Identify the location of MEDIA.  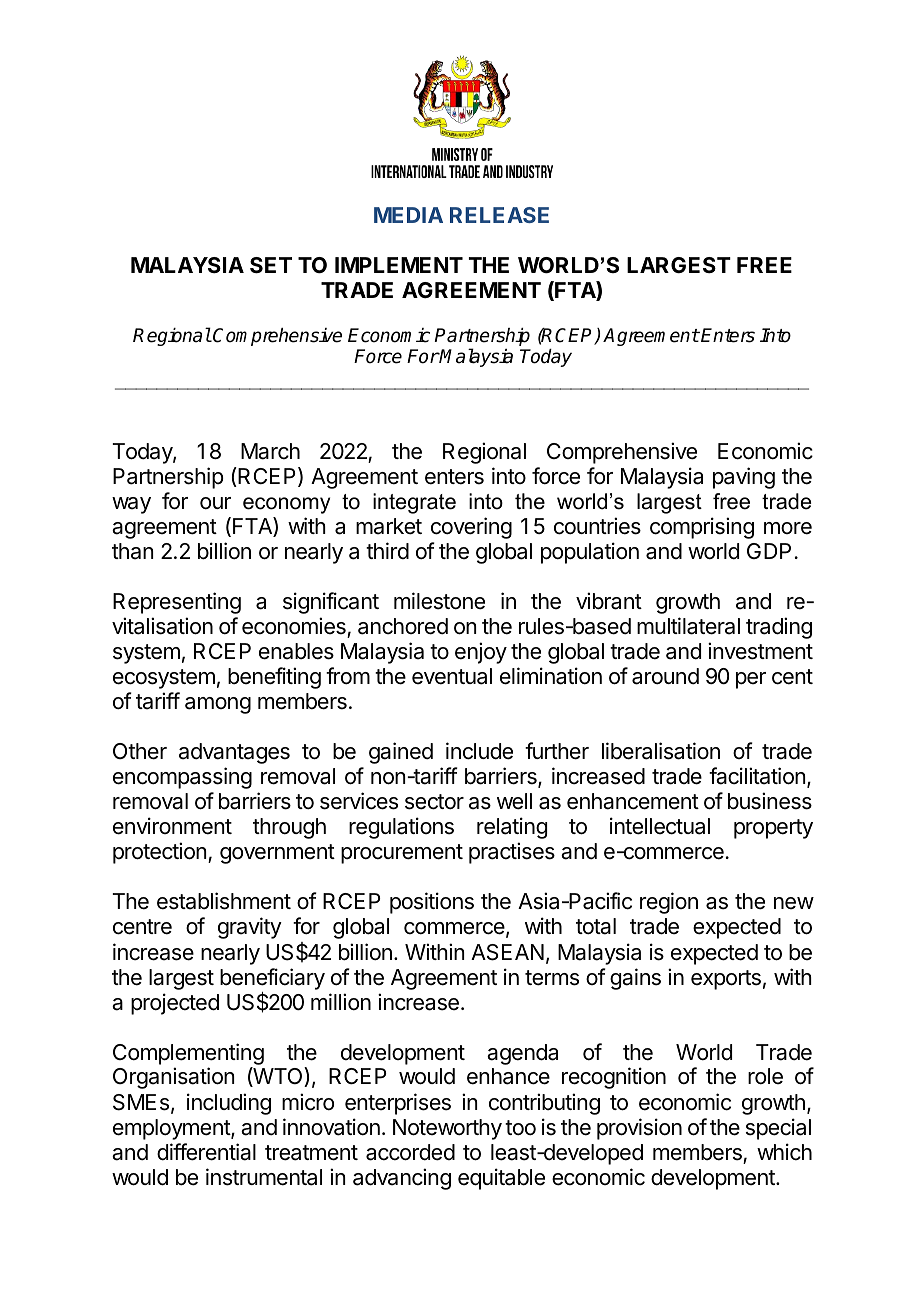
(408, 215).
